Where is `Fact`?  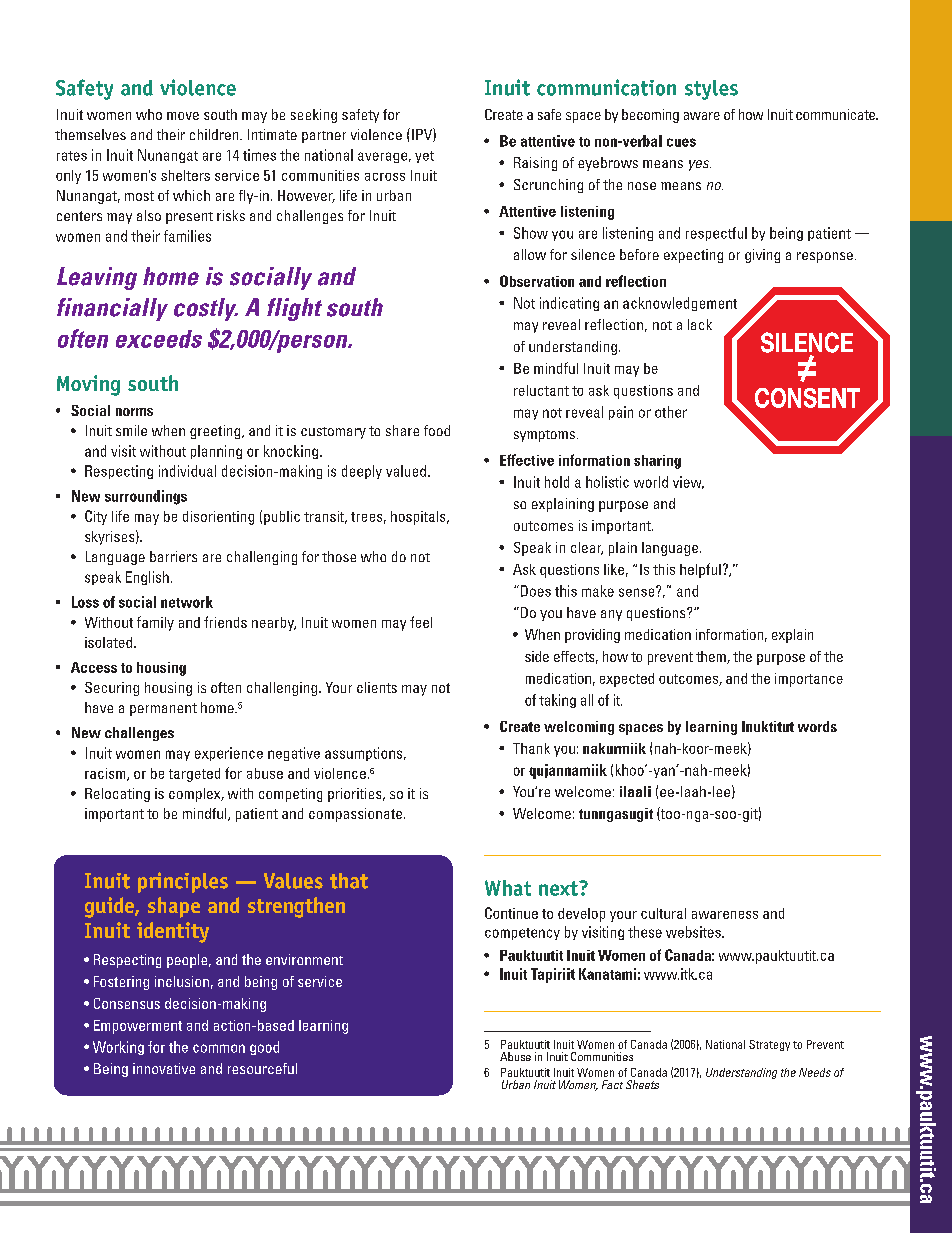
Fact is located at coordinates (612, 1084).
